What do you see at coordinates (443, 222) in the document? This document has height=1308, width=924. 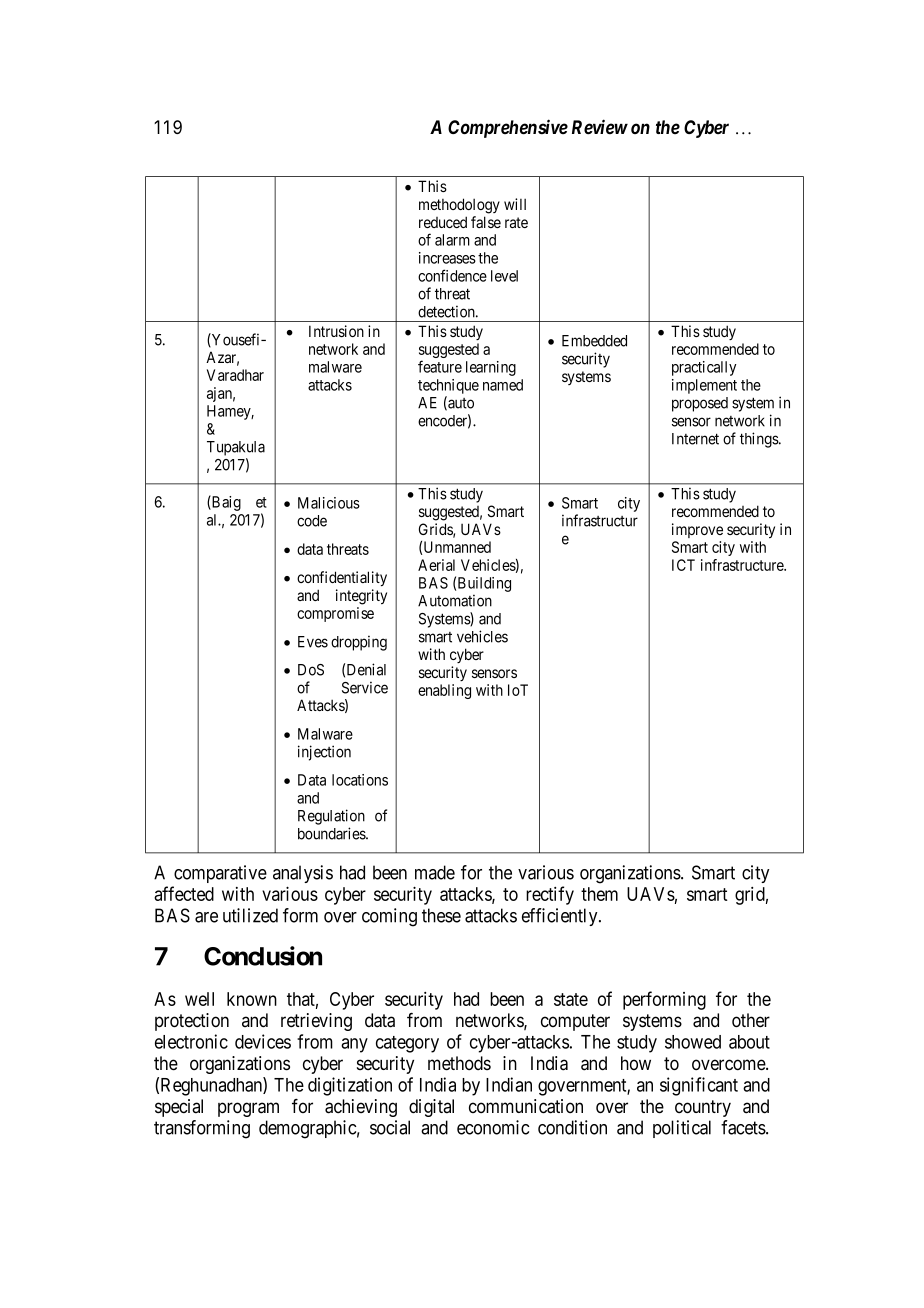 I see `reduced` at bounding box center [443, 222].
